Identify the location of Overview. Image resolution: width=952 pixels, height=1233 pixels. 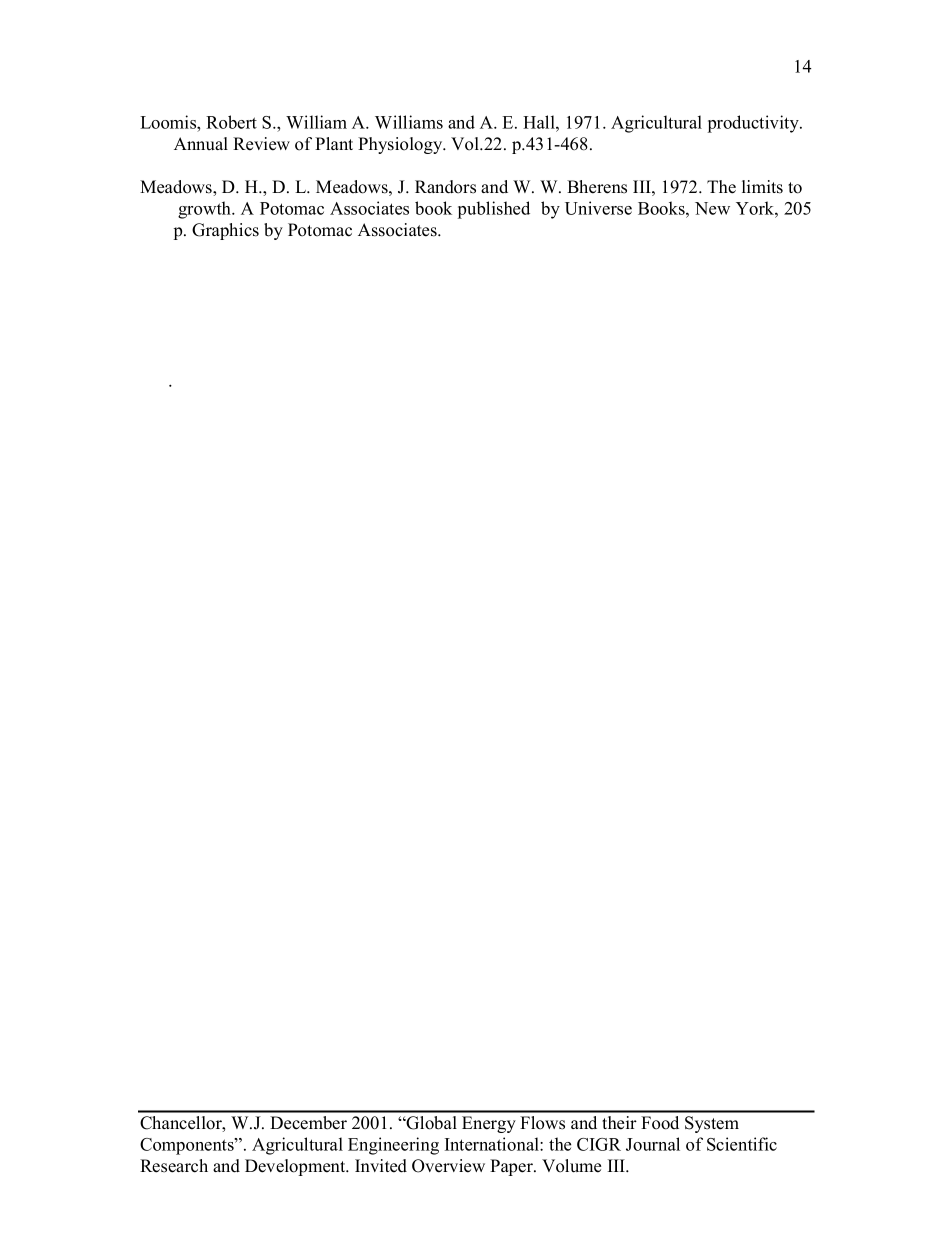
(448, 1166).
